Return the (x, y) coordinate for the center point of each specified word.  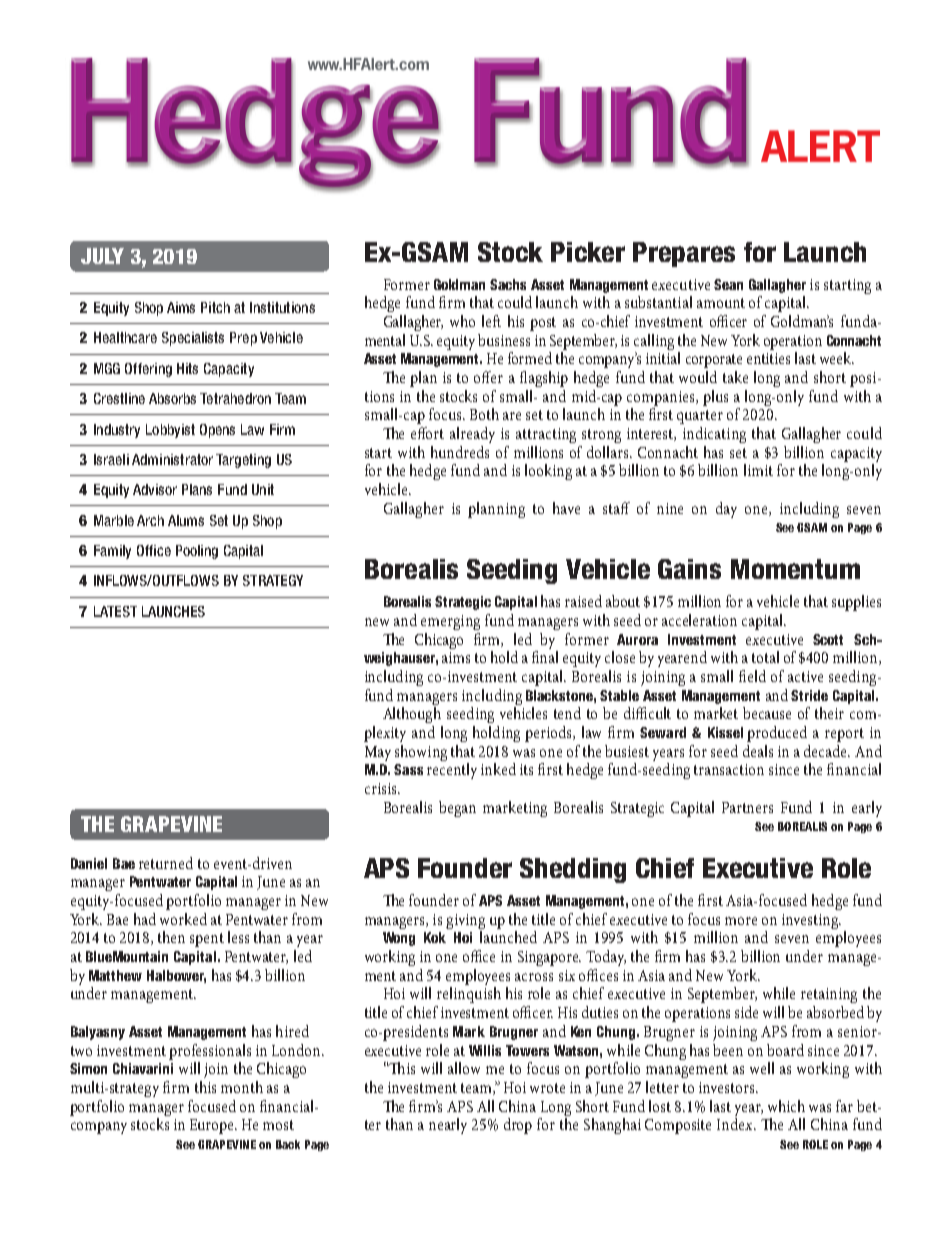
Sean (728, 284)
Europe (213, 1126)
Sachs (508, 284)
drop (518, 1126)
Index (736, 1124)
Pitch (215, 307)
